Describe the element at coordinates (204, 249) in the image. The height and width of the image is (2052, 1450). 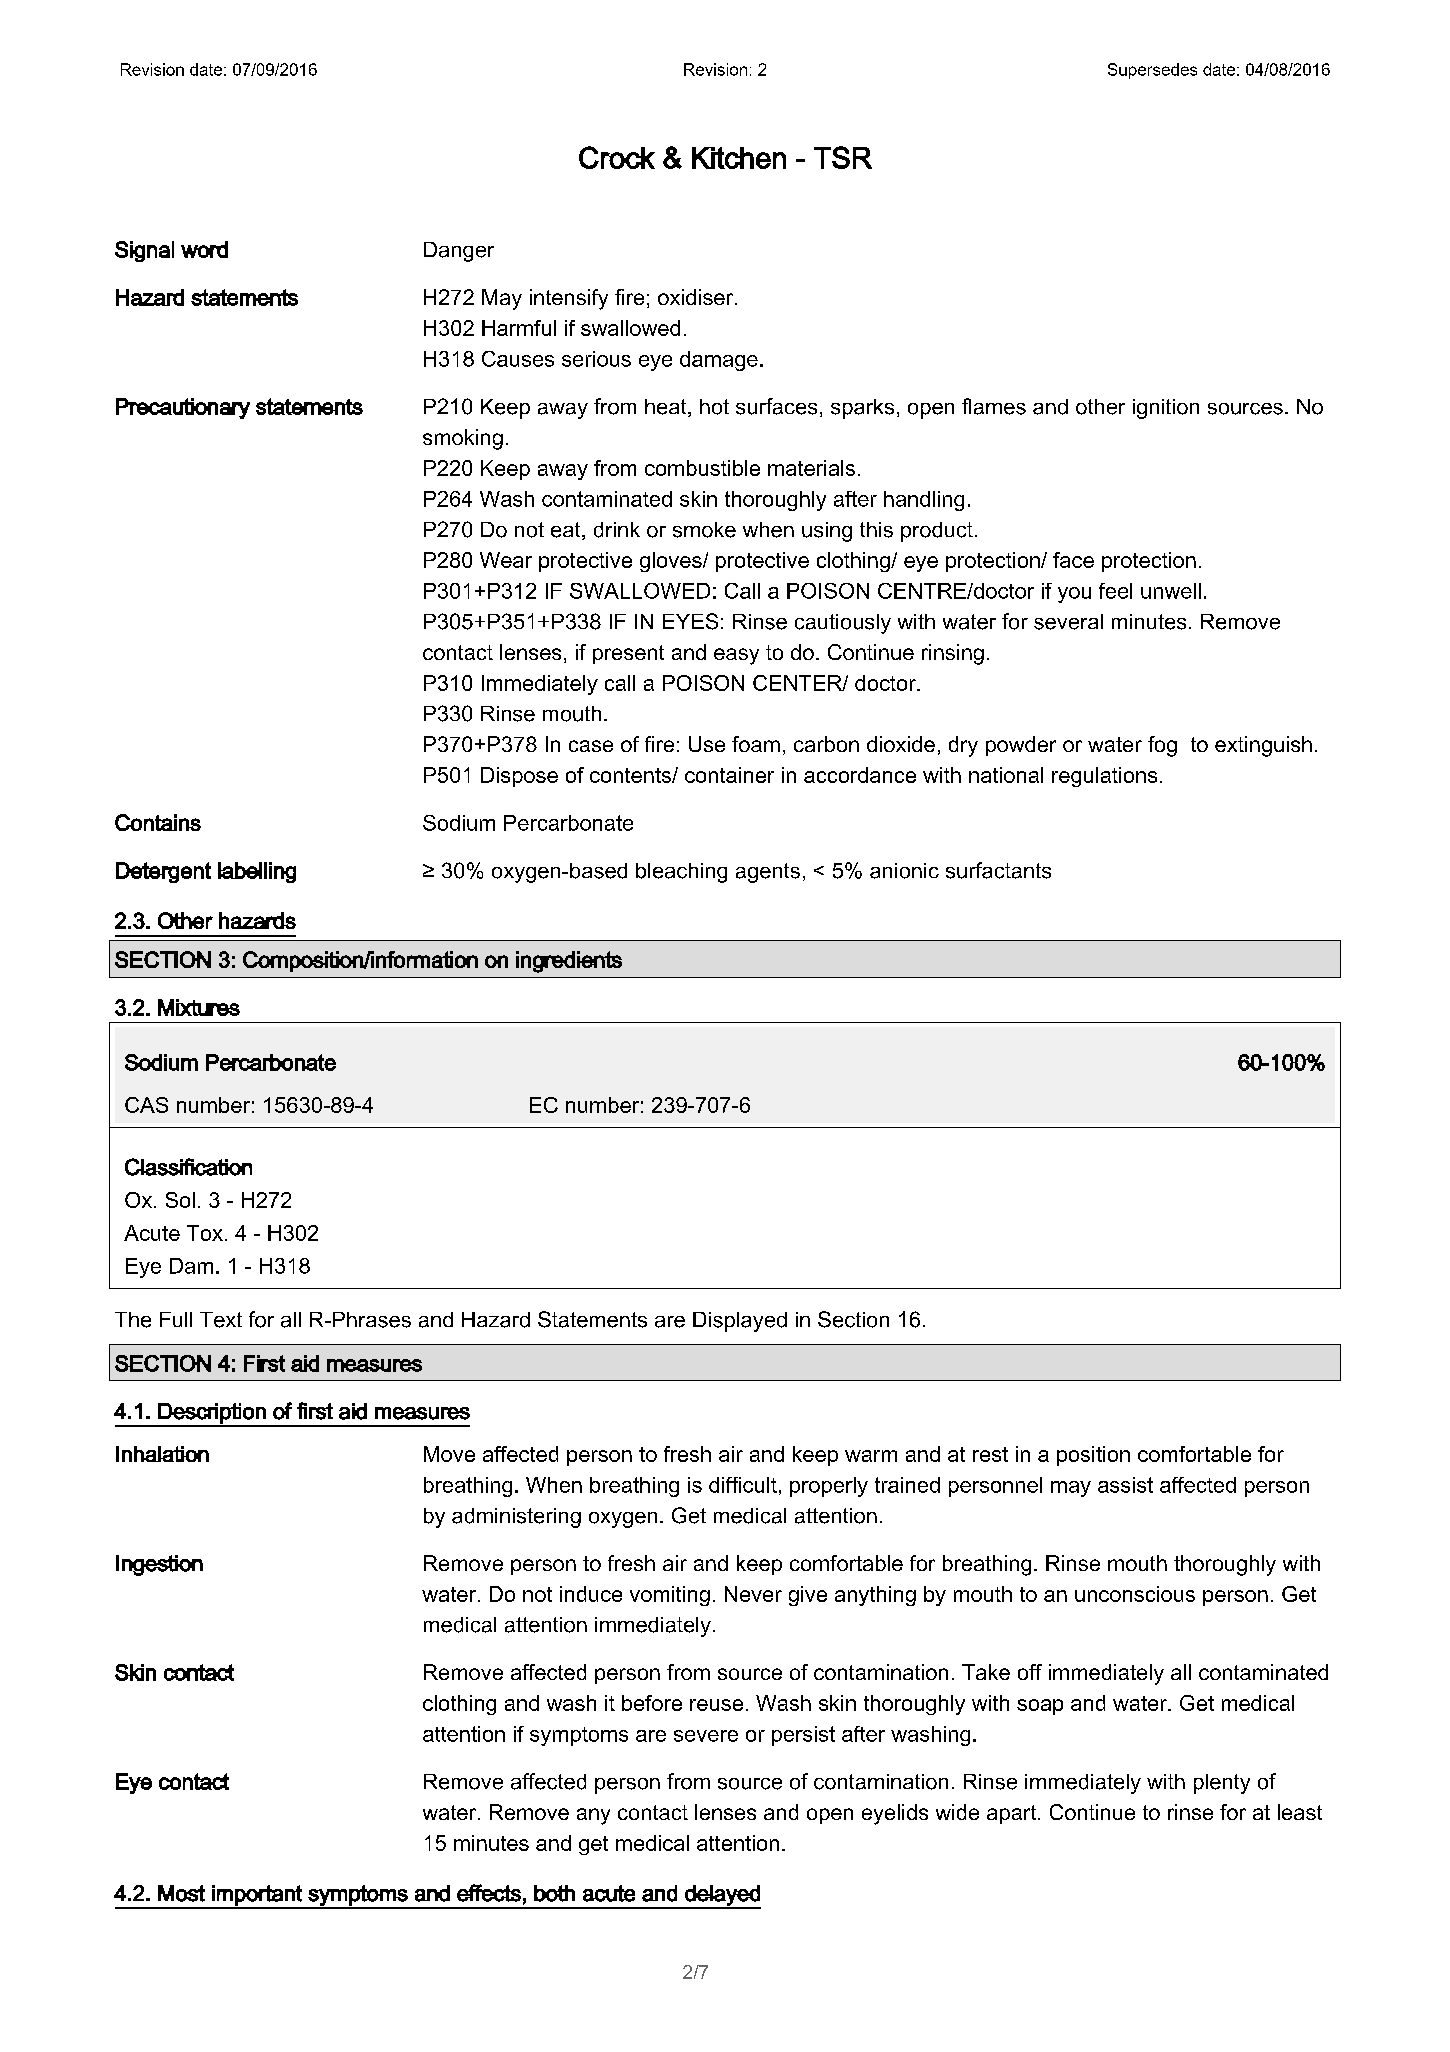
I see `word` at that location.
